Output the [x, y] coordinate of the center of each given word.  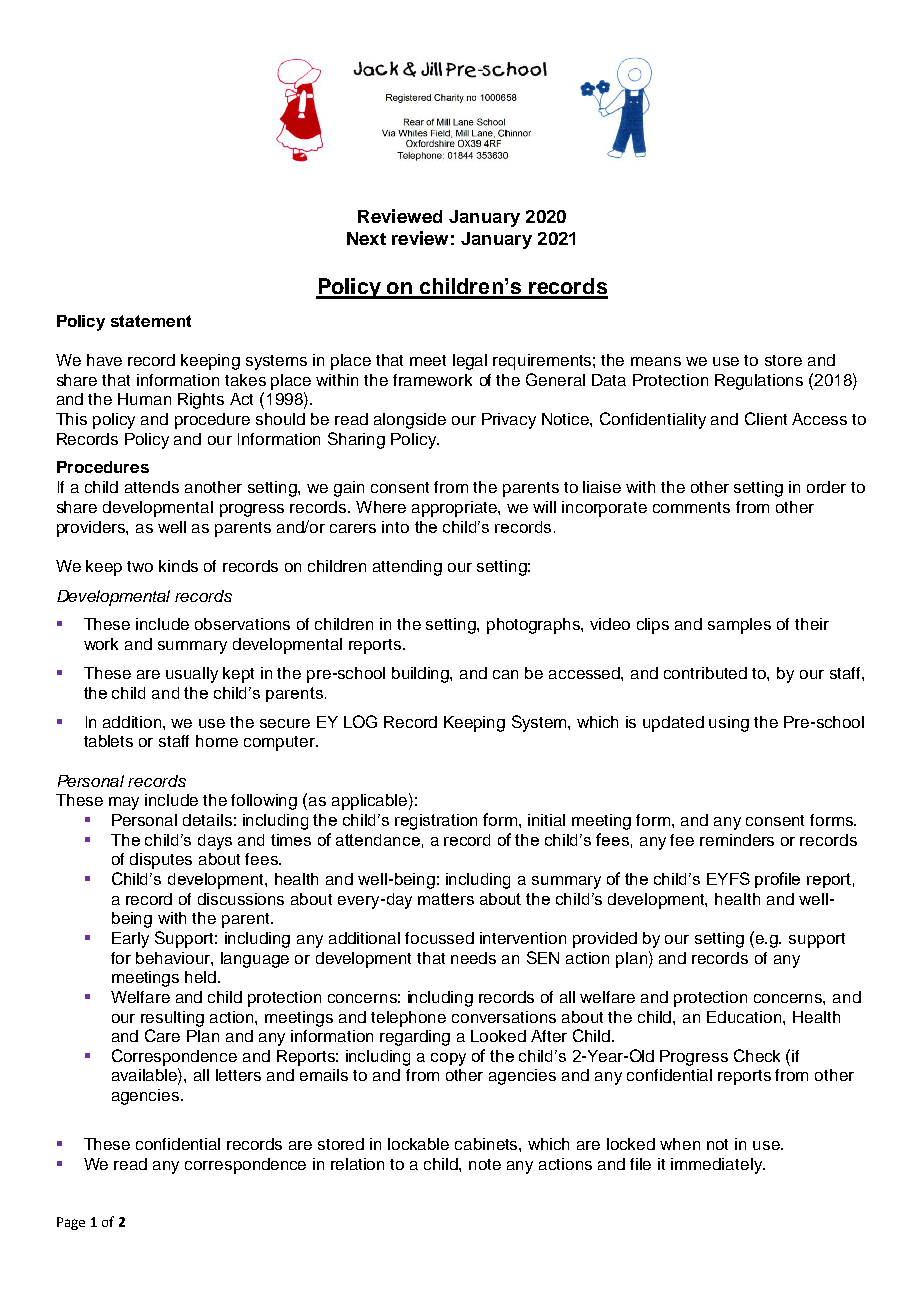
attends [152, 487]
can [505, 674]
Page [71, 1223]
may [124, 803]
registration [436, 822]
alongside [410, 421]
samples [739, 626]
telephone [408, 1019]
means [656, 361]
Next [366, 238]
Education [744, 1017]
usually [192, 675]
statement [151, 321]
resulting [172, 1019]
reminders [737, 840]
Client [766, 418]
